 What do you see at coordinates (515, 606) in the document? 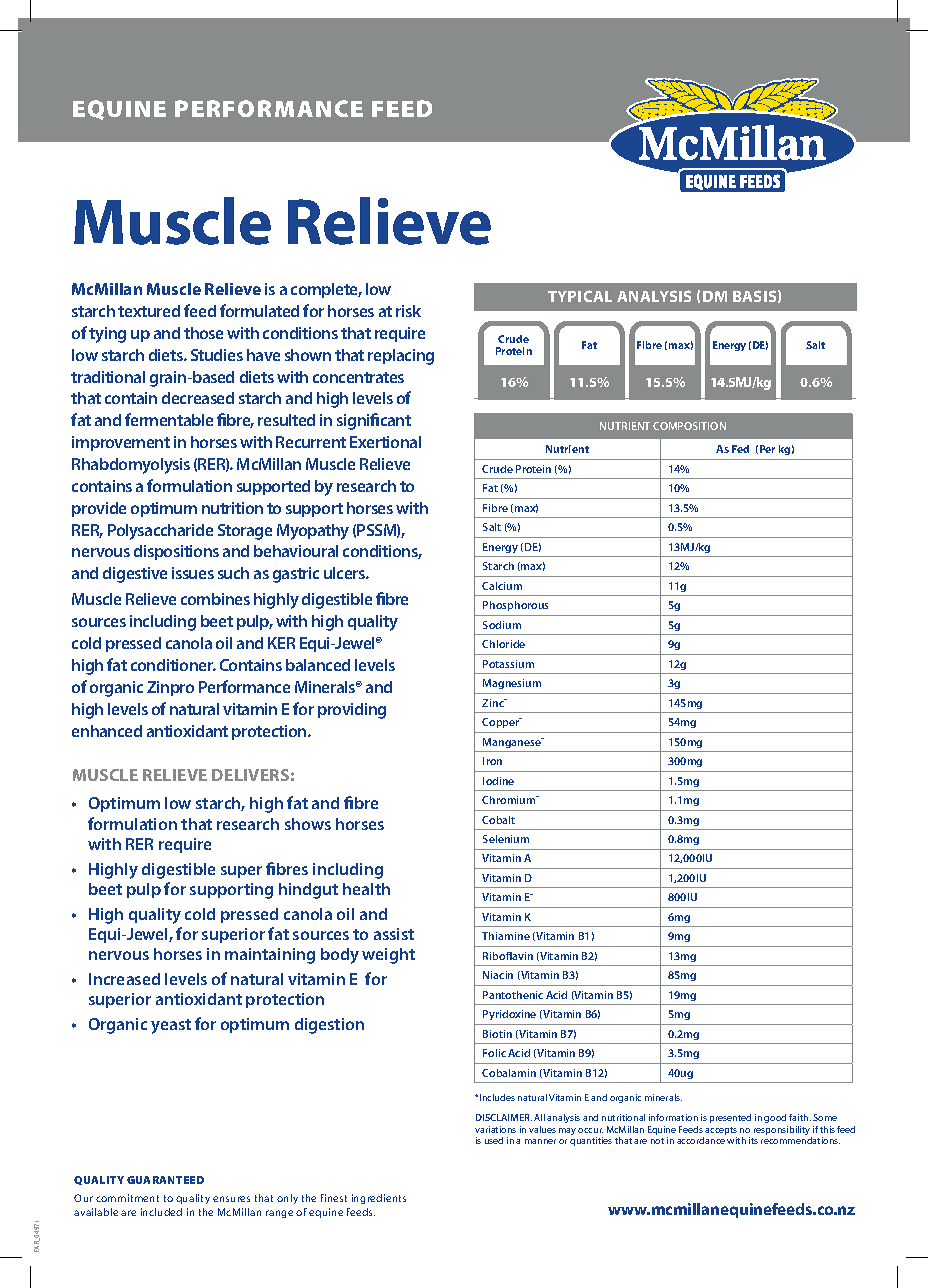
I see `Phosphorous` at bounding box center [515, 606].
